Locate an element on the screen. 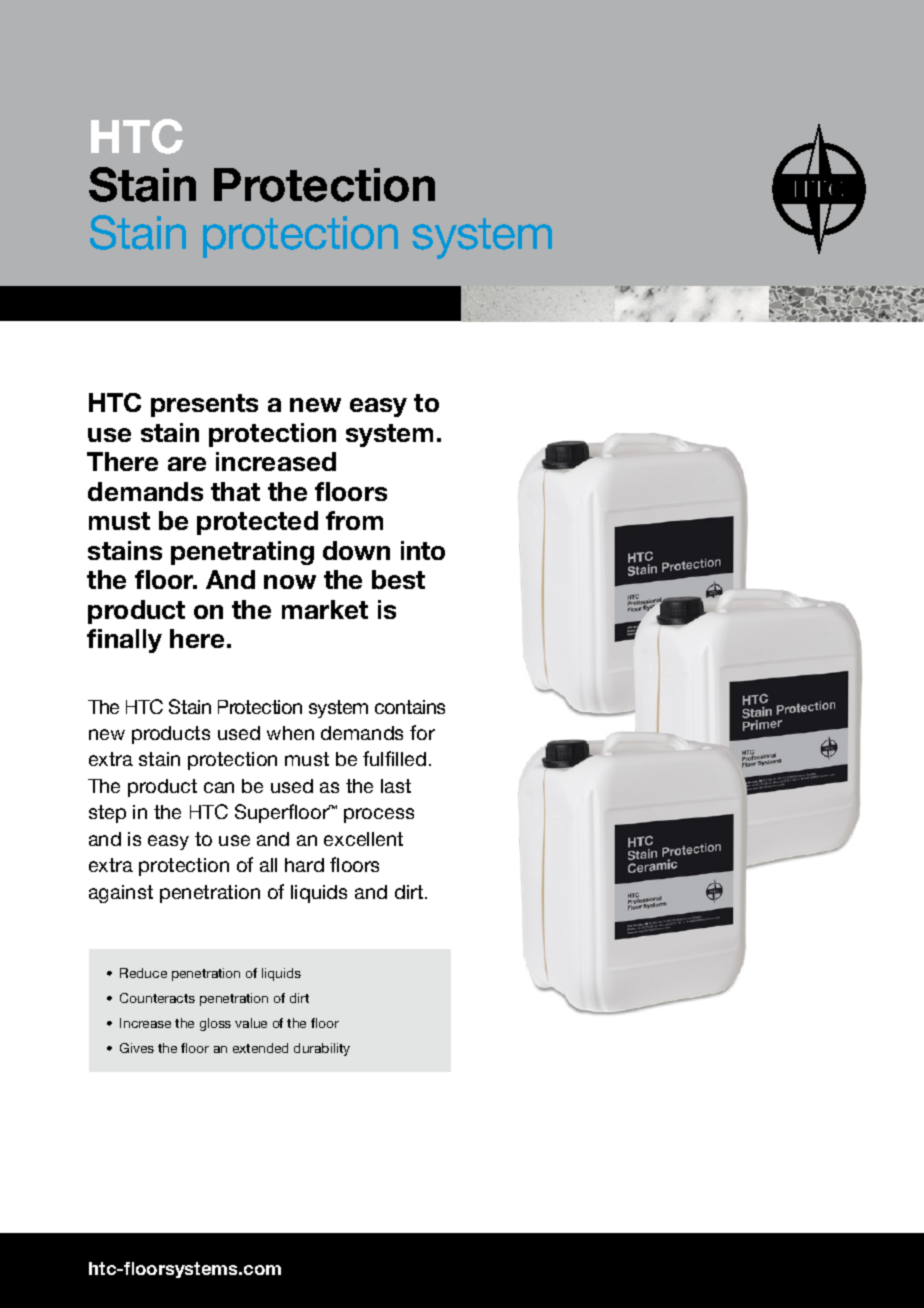  best is located at coordinates (398, 579).
